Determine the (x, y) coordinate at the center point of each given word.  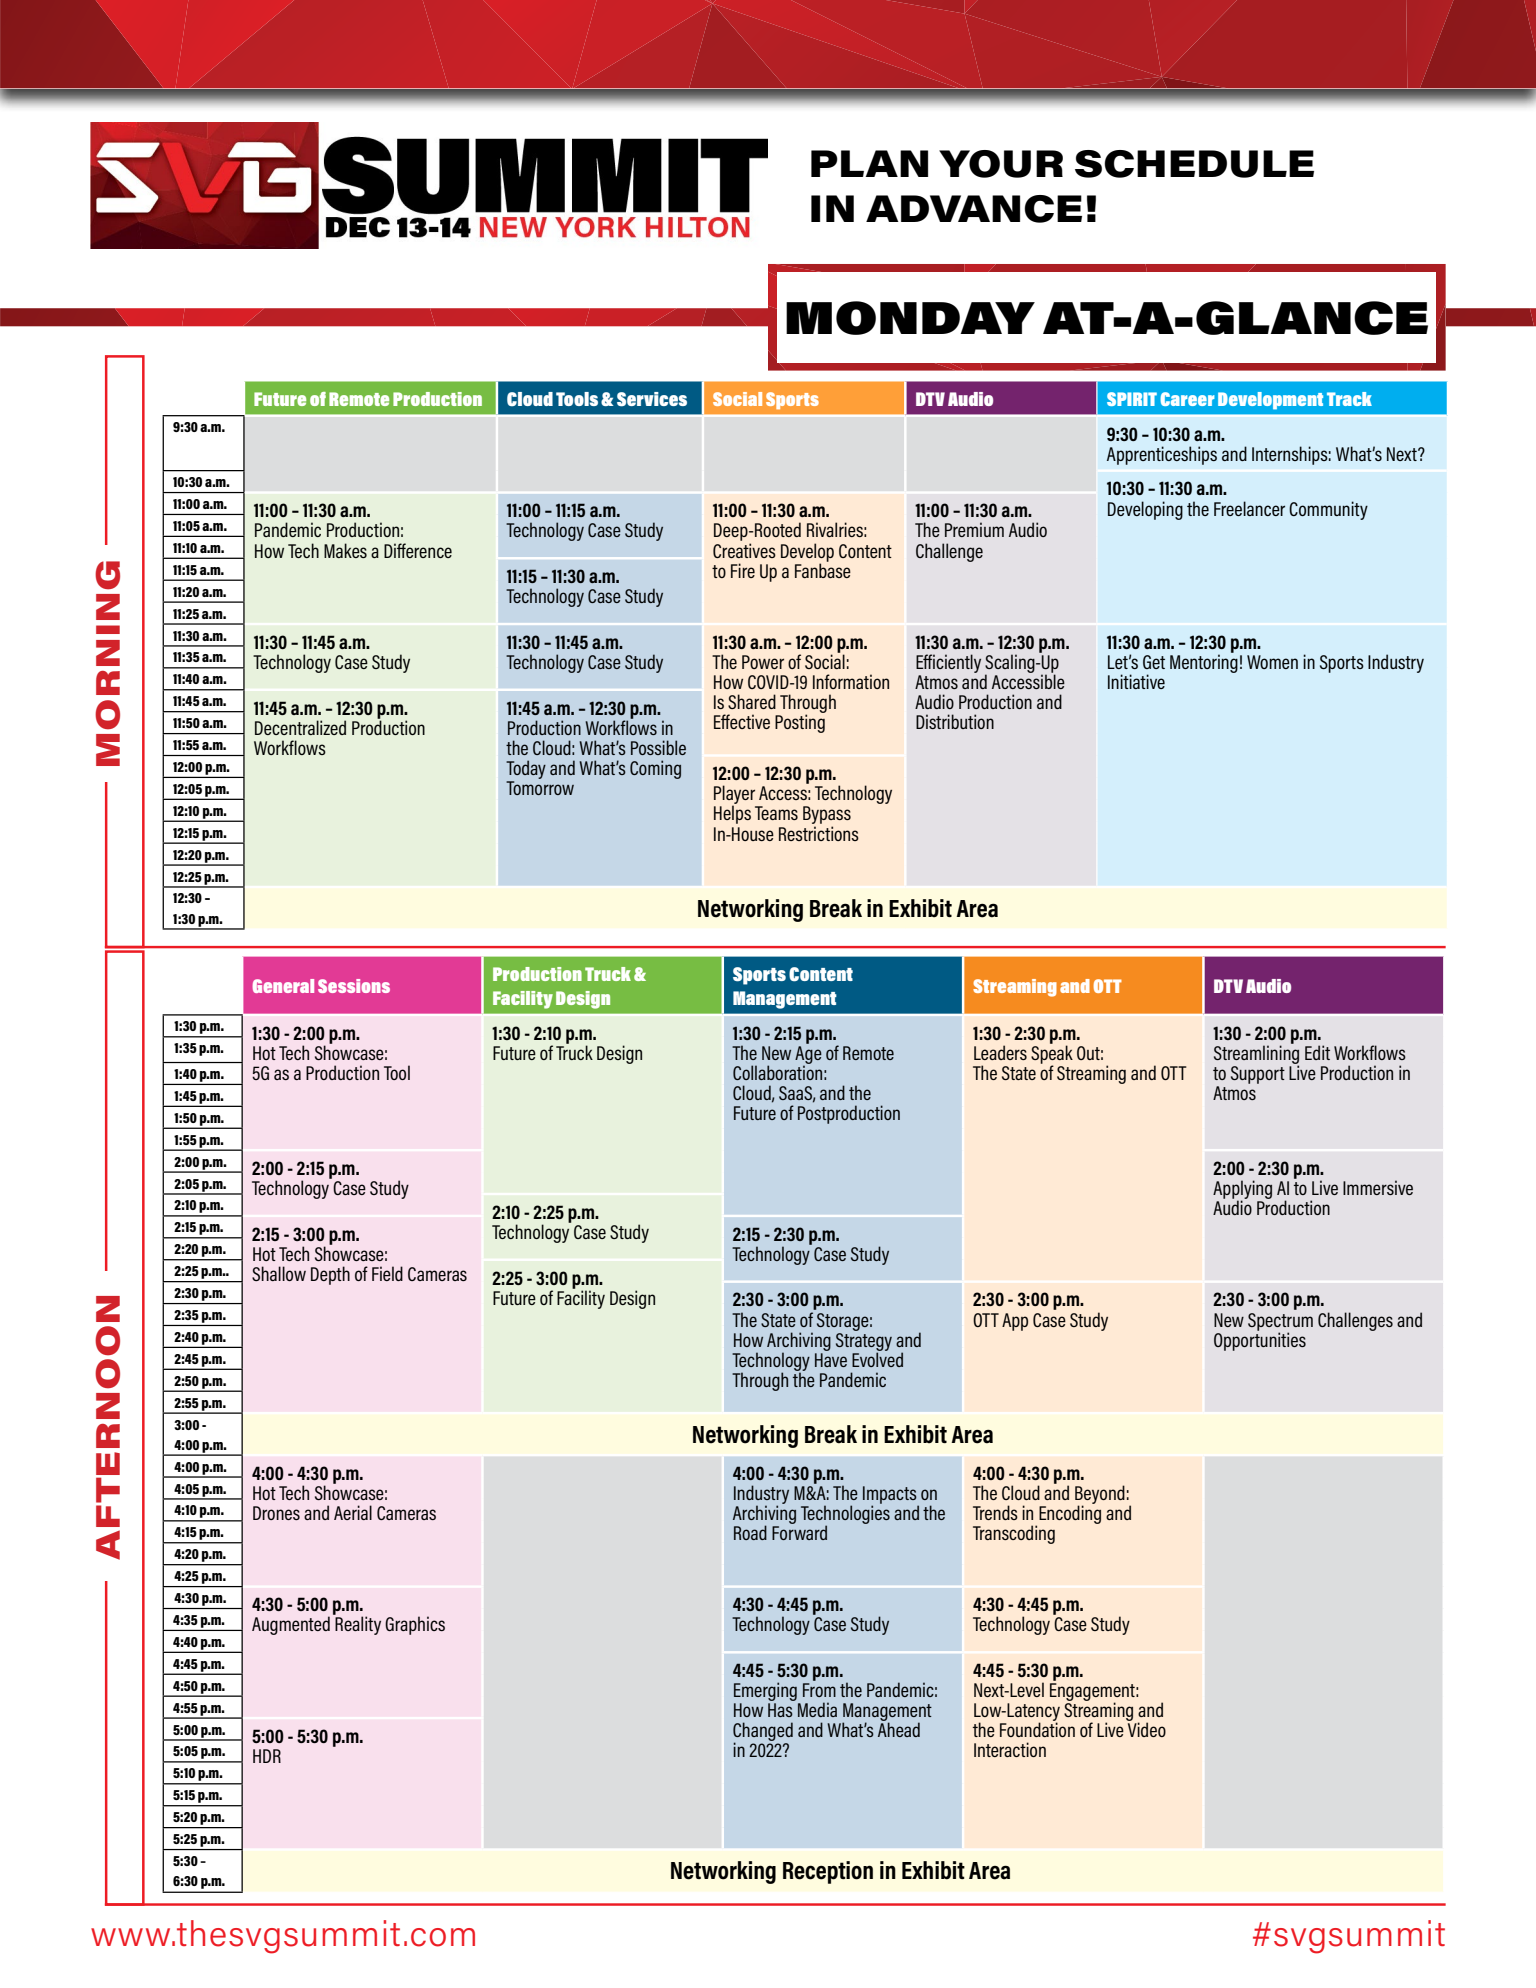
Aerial (353, 1512)
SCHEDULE (1194, 164)
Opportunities (1260, 1340)
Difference (418, 550)
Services (652, 399)
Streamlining (1256, 1054)
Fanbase (823, 569)
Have (831, 1360)
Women (1272, 662)
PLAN (869, 163)
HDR (267, 1756)
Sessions (354, 986)
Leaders (1000, 1052)
